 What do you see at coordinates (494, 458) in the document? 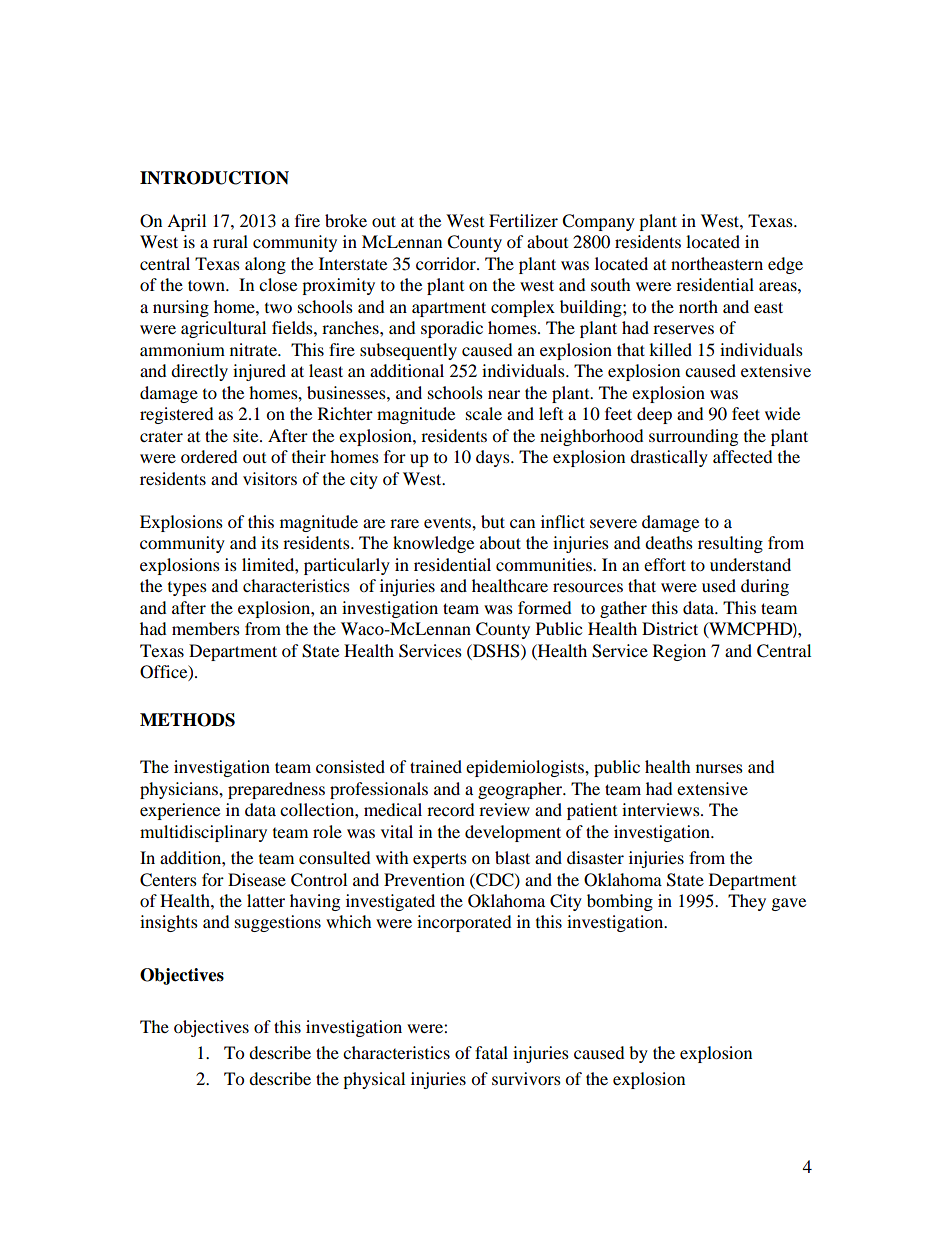
I see `days` at bounding box center [494, 458].
